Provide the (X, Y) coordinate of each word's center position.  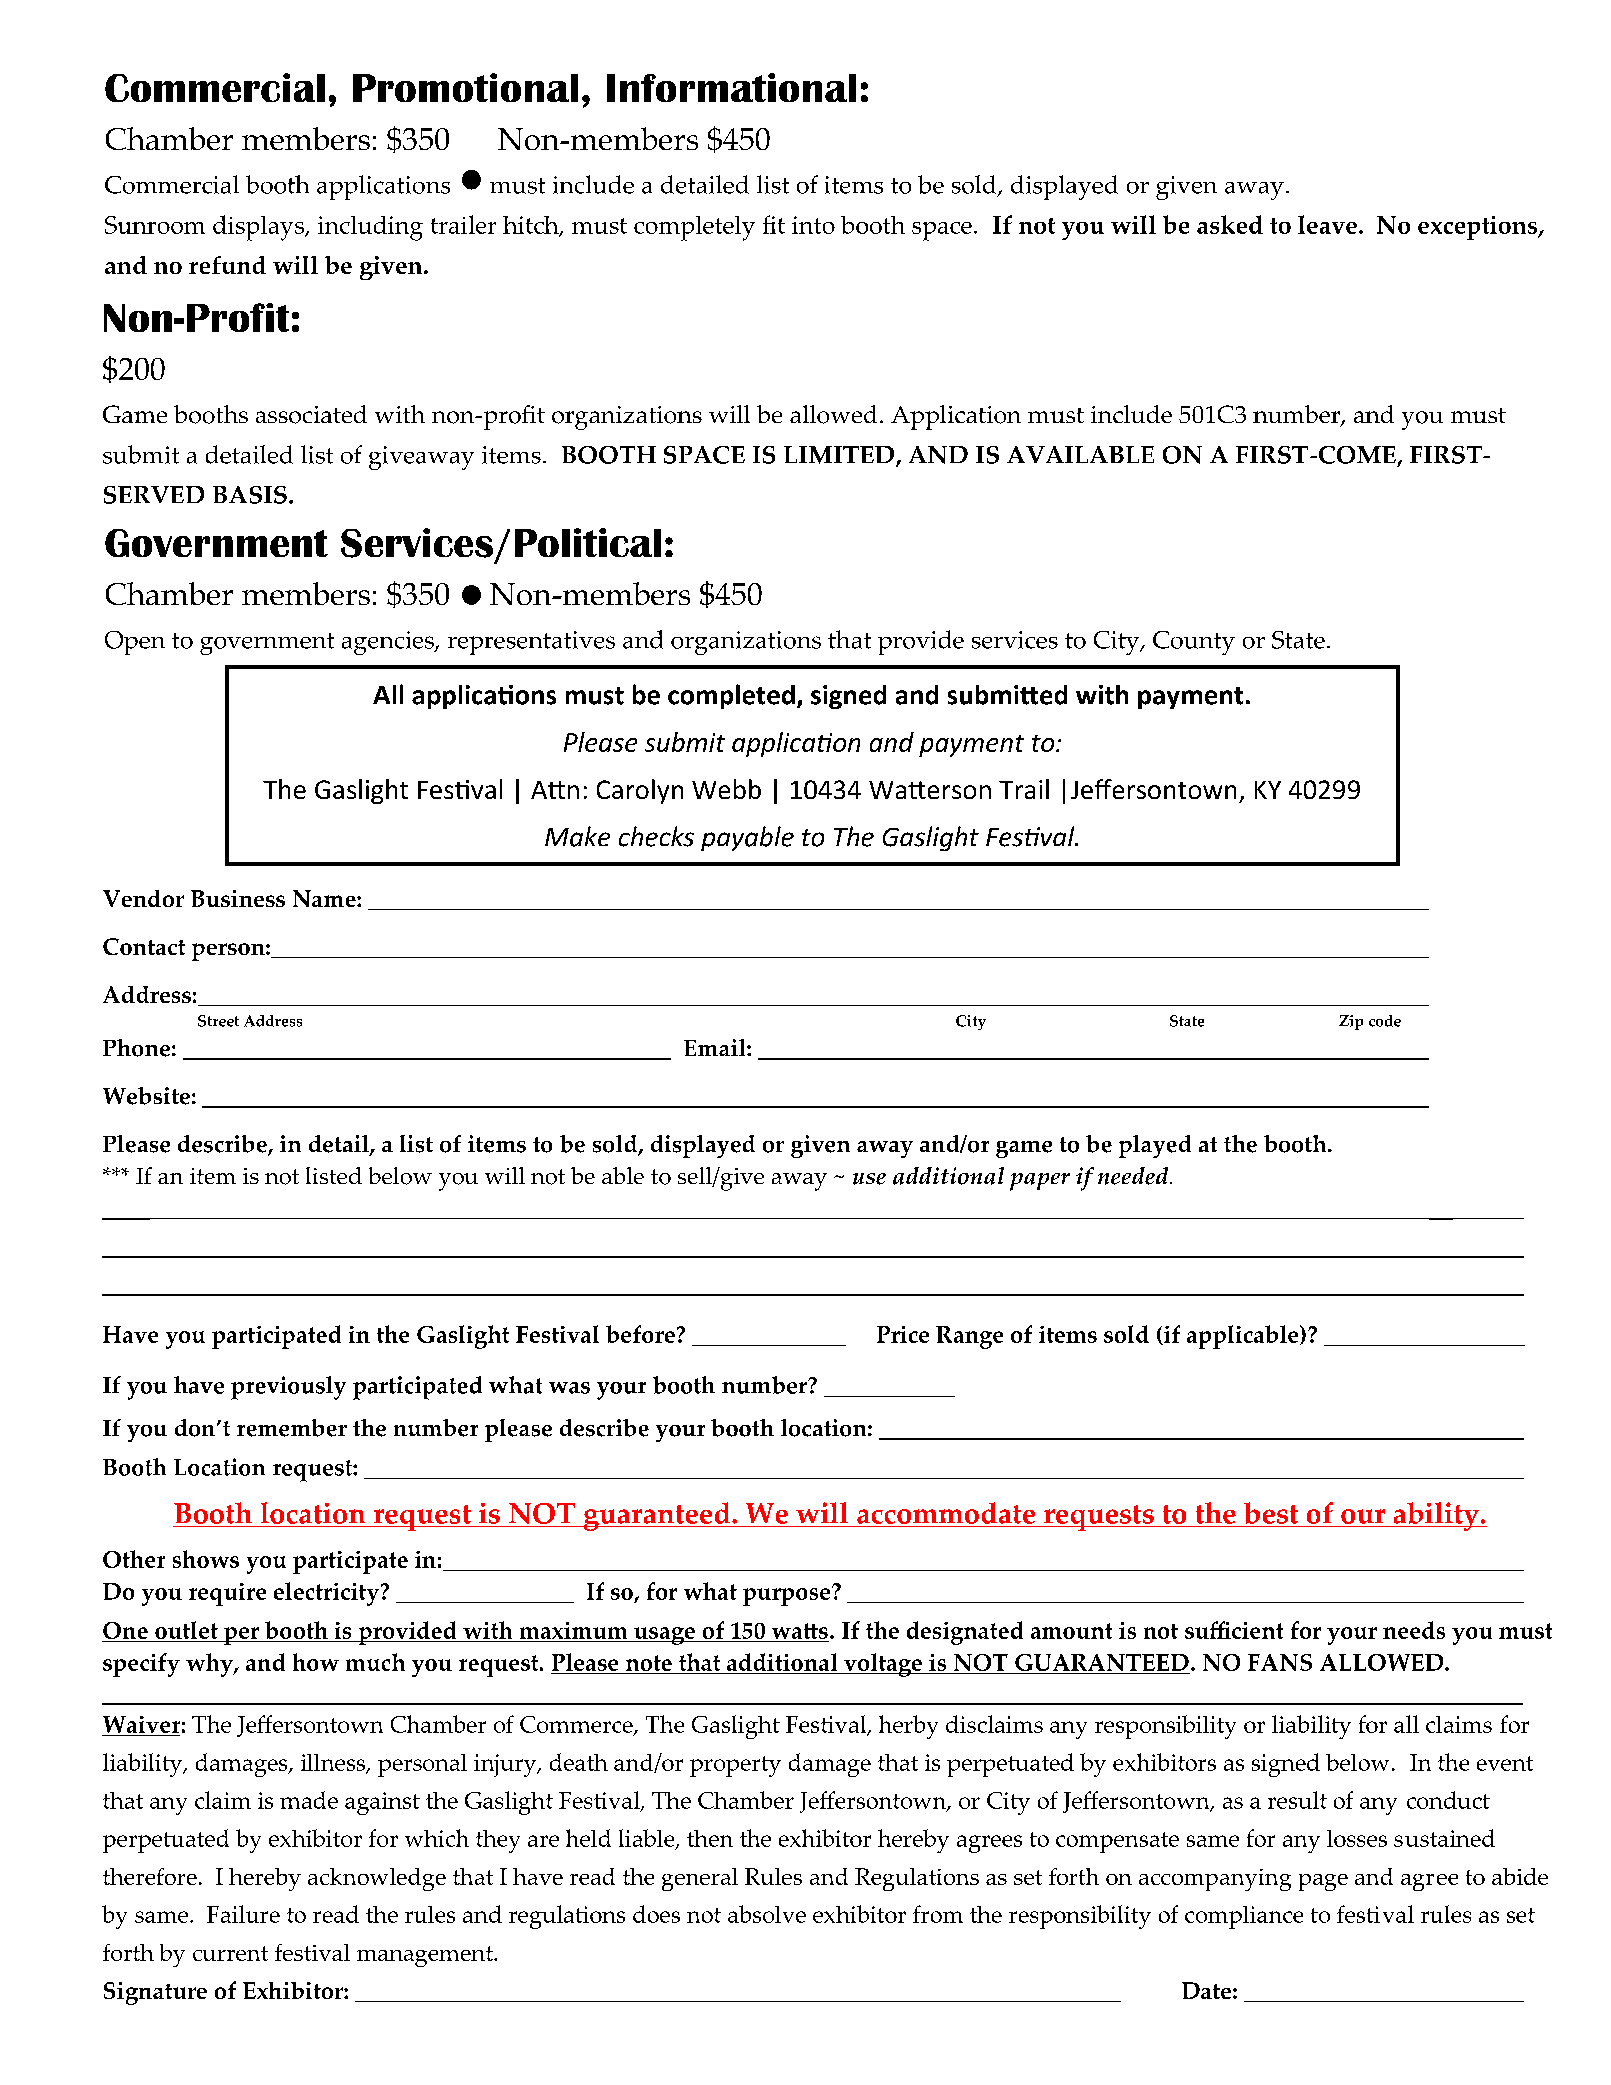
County (1194, 643)
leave (1327, 224)
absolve (767, 1914)
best (1271, 1514)
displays (260, 228)
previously (288, 1388)
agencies (389, 643)
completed (731, 696)
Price (903, 1334)
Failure (243, 1914)
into (813, 225)
